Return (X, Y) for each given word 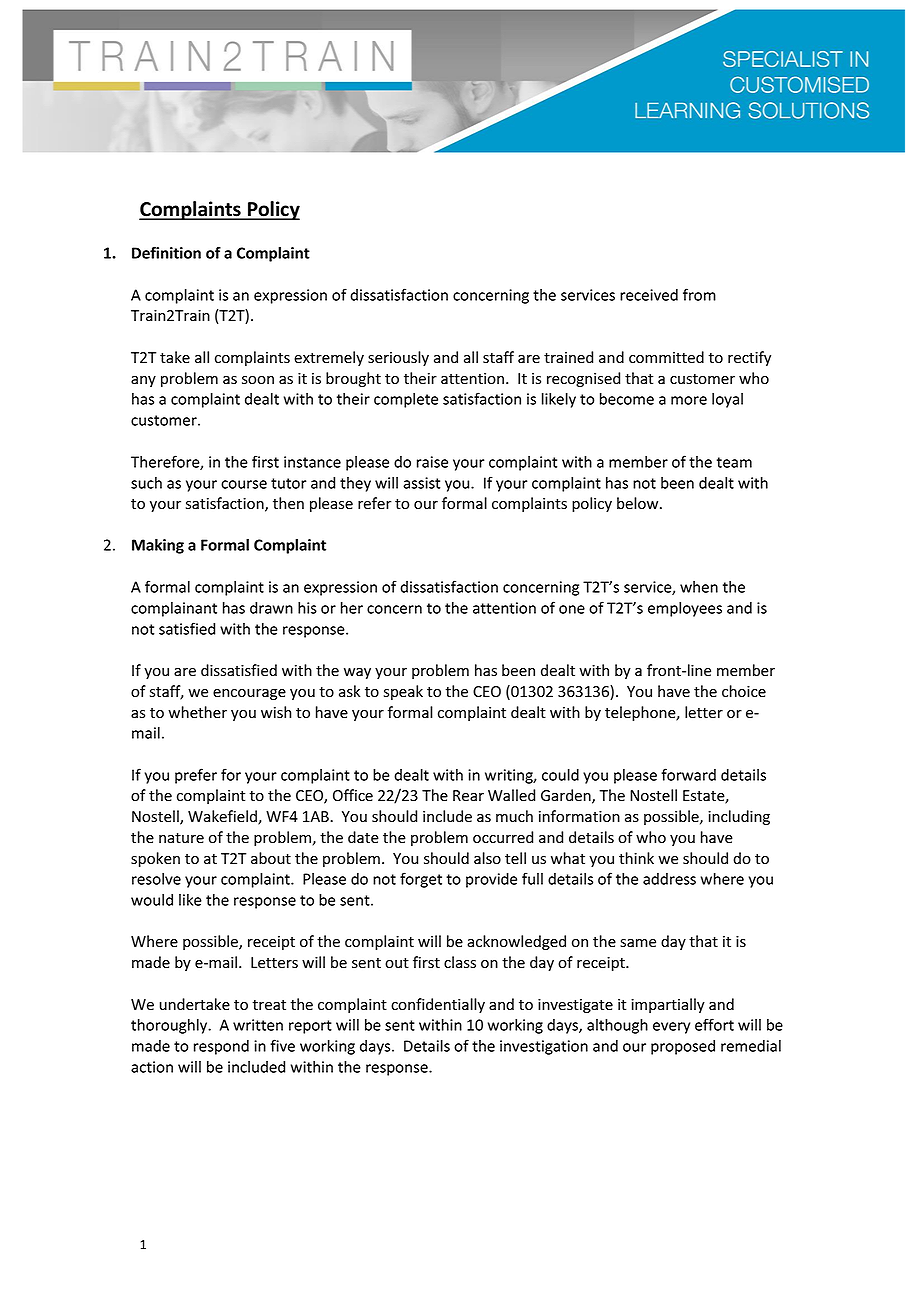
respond (221, 1047)
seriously (398, 358)
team (734, 462)
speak (403, 692)
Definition (166, 252)
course (244, 484)
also (487, 858)
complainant (174, 609)
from (699, 294)
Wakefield (223, 817)
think (636, 858)
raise (432, 462)
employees (685, 609)
